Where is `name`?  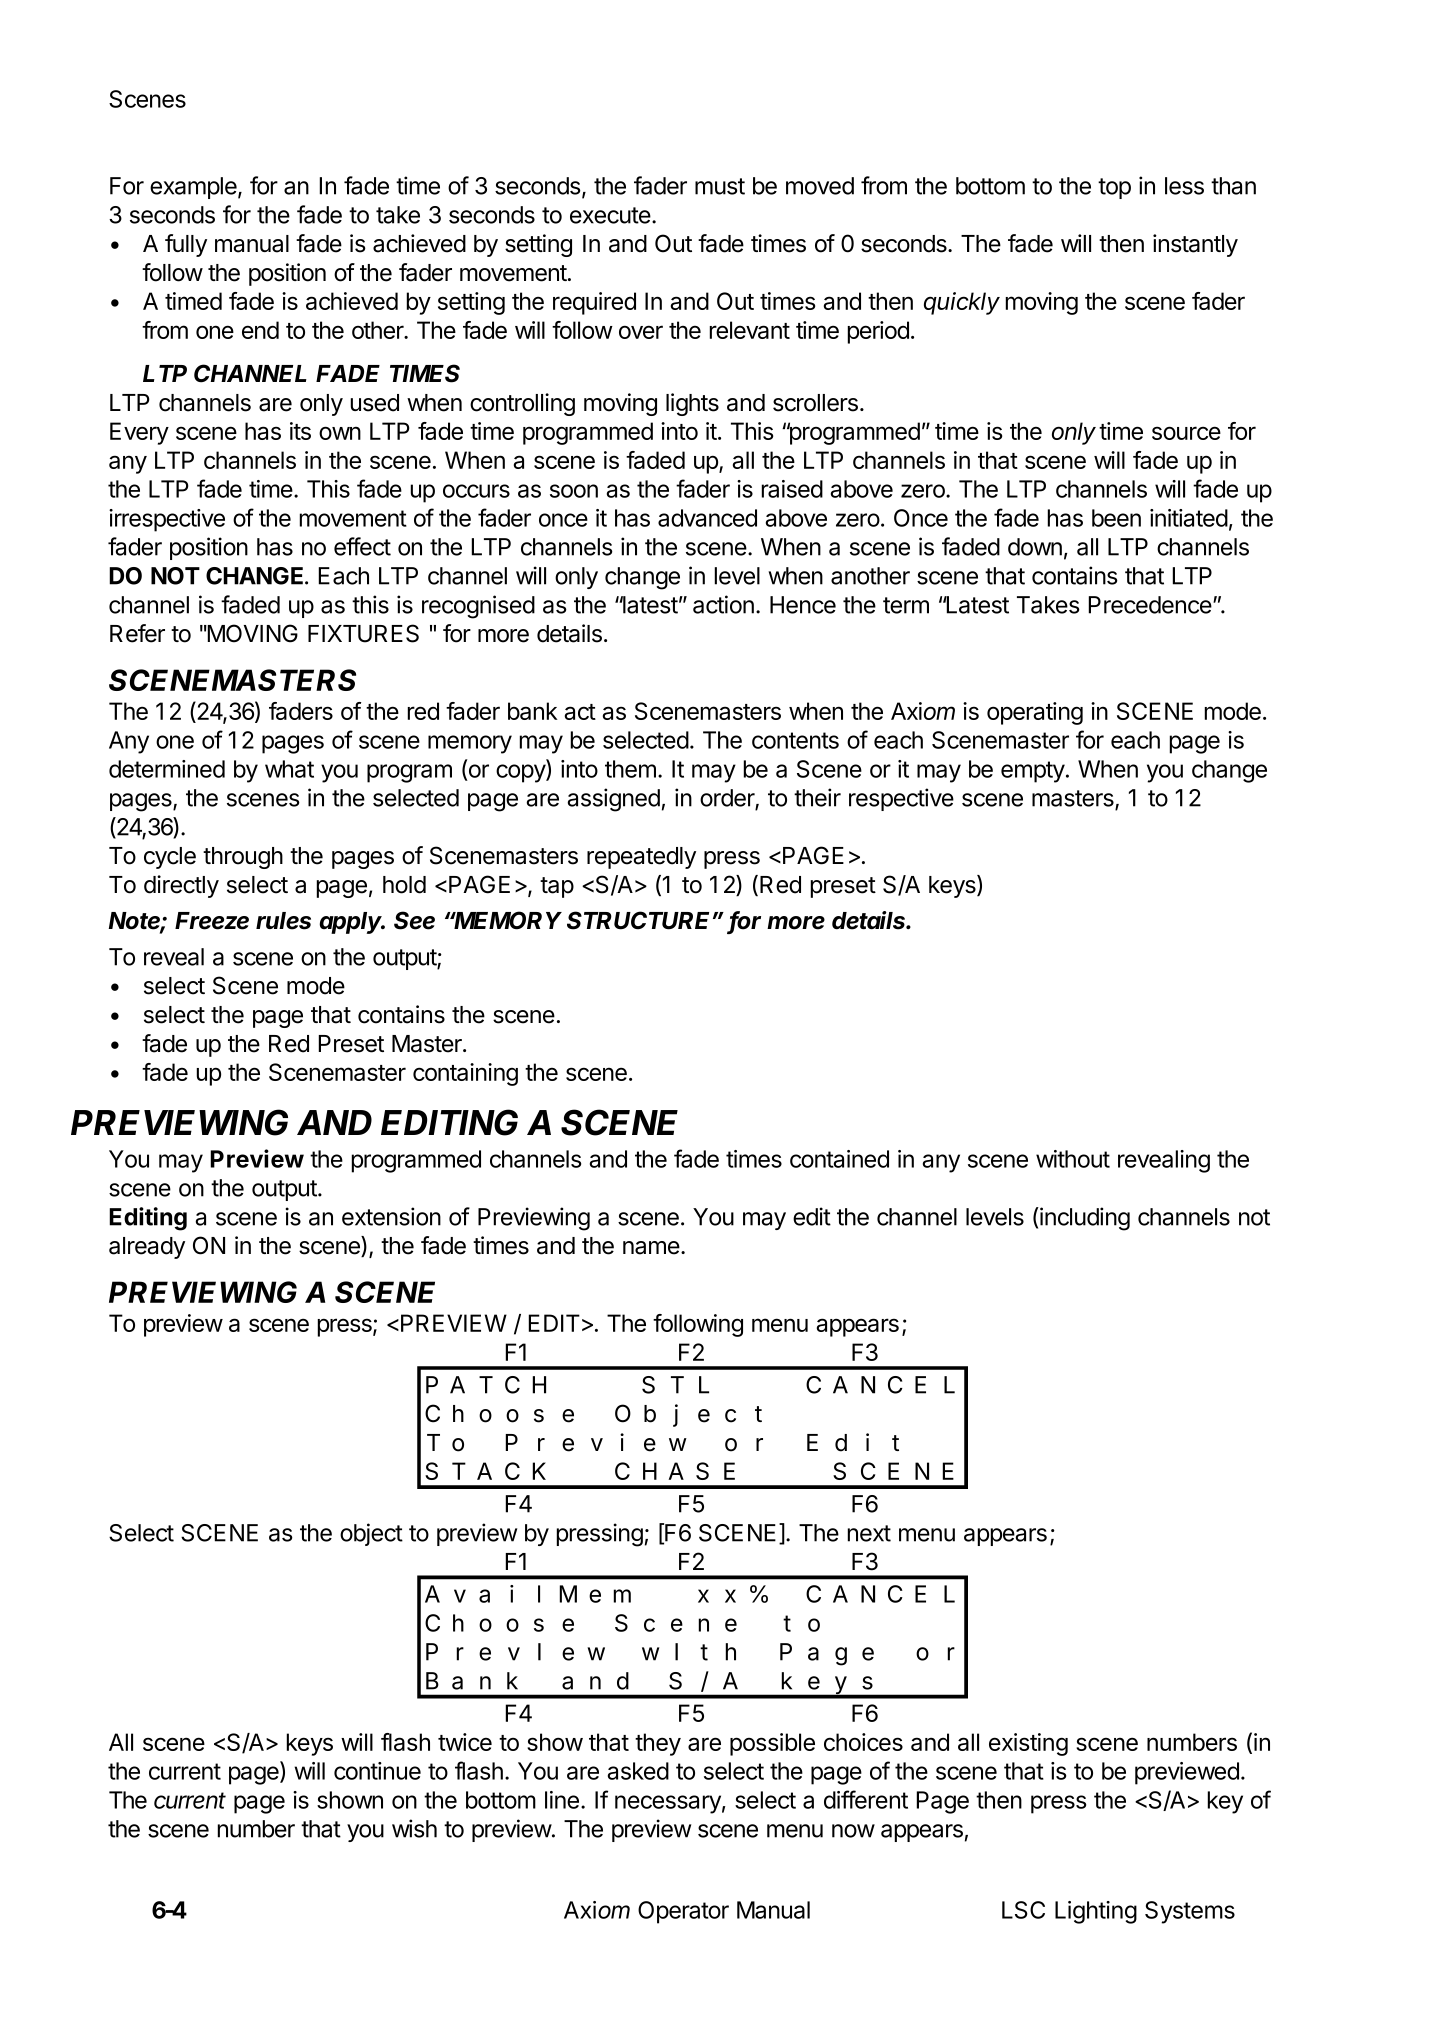
name is located at coordinates (651, 1248).
